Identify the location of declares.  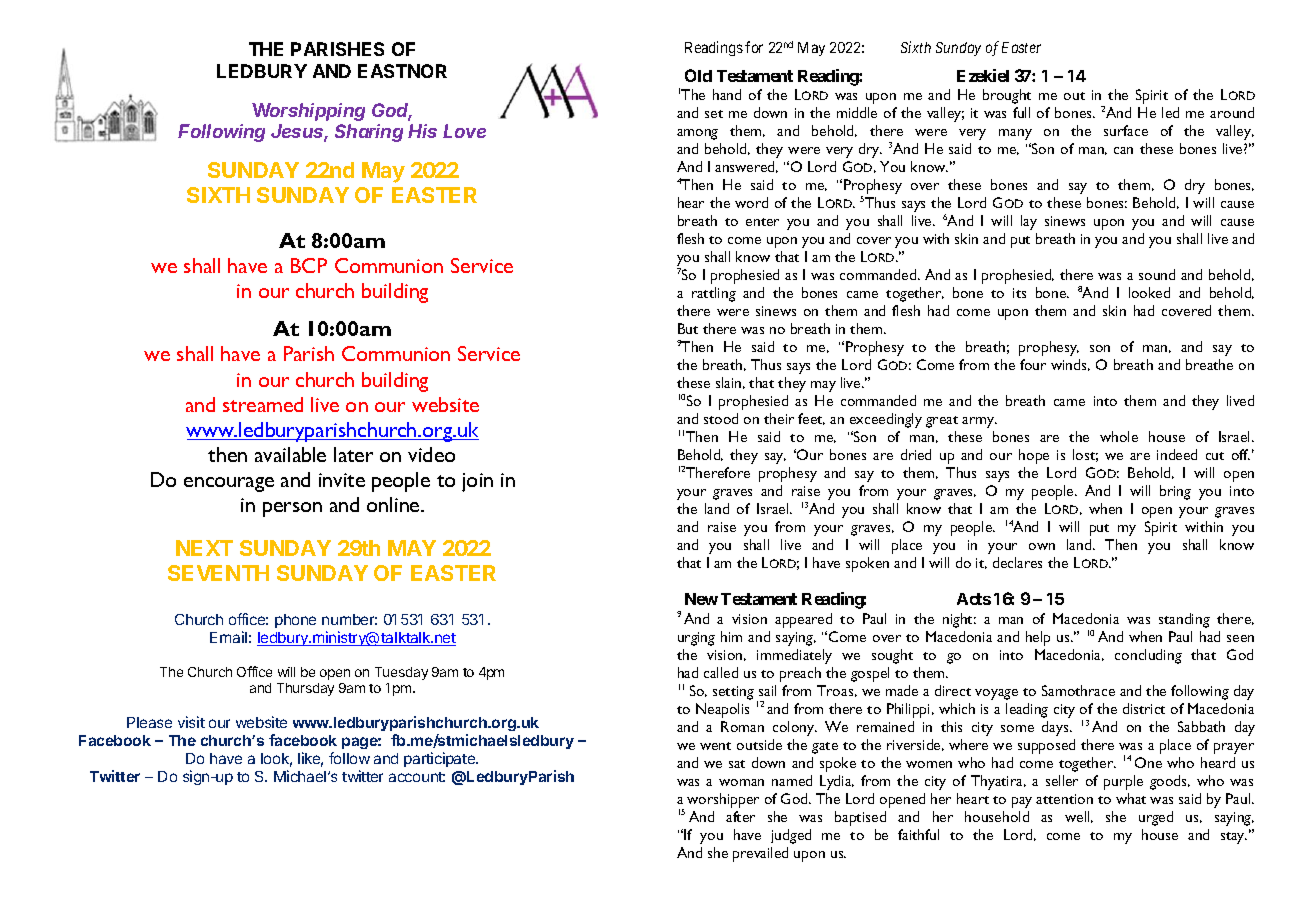
(1017, 562).
